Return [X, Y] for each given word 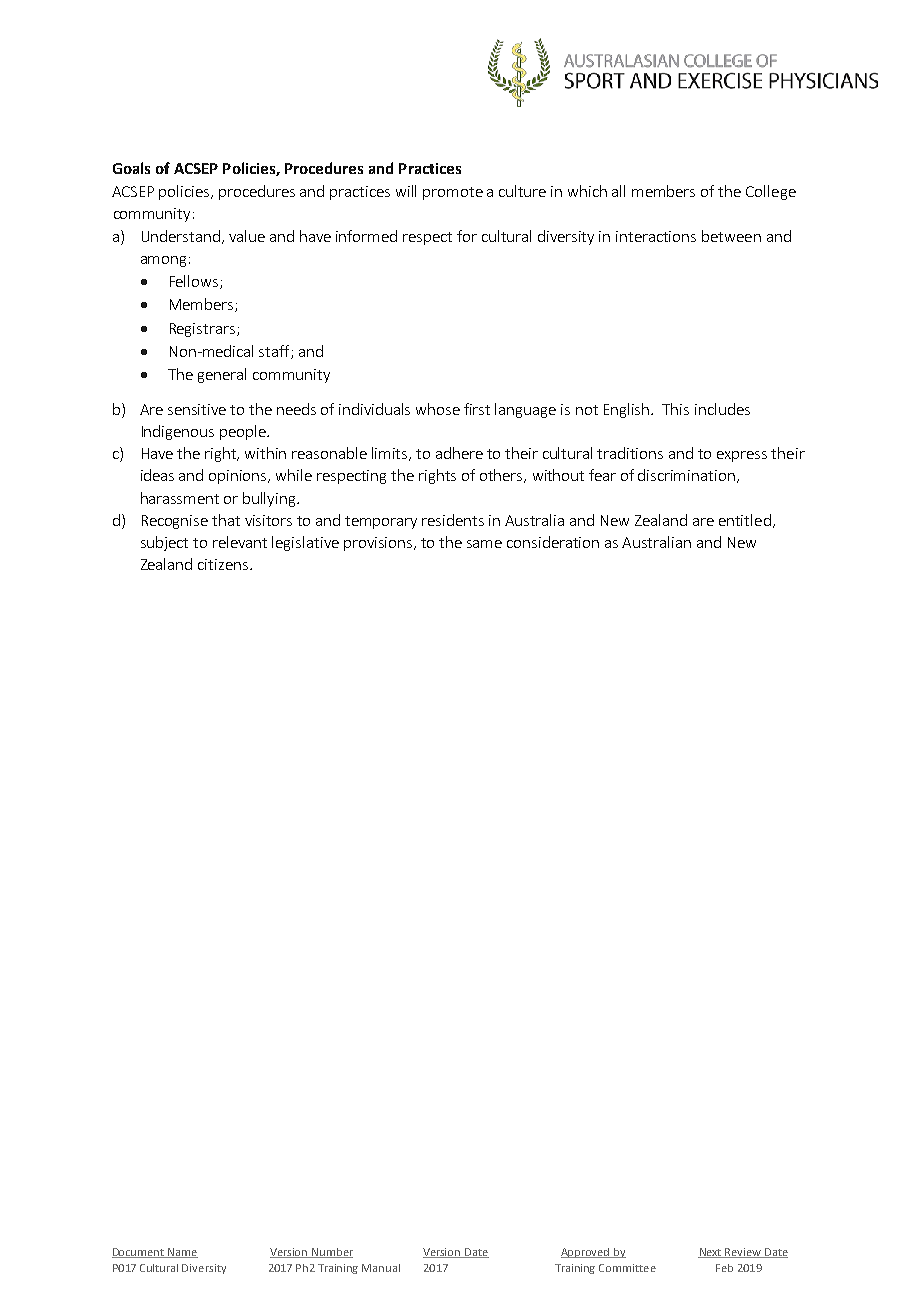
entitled [745, 520]
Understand [181, 236]
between [731, 236]
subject [164, 543]
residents [453, 520]
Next [711, 1253]
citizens [223, 564]
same [484, 544]
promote [453, 193]
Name [182, 1253]
